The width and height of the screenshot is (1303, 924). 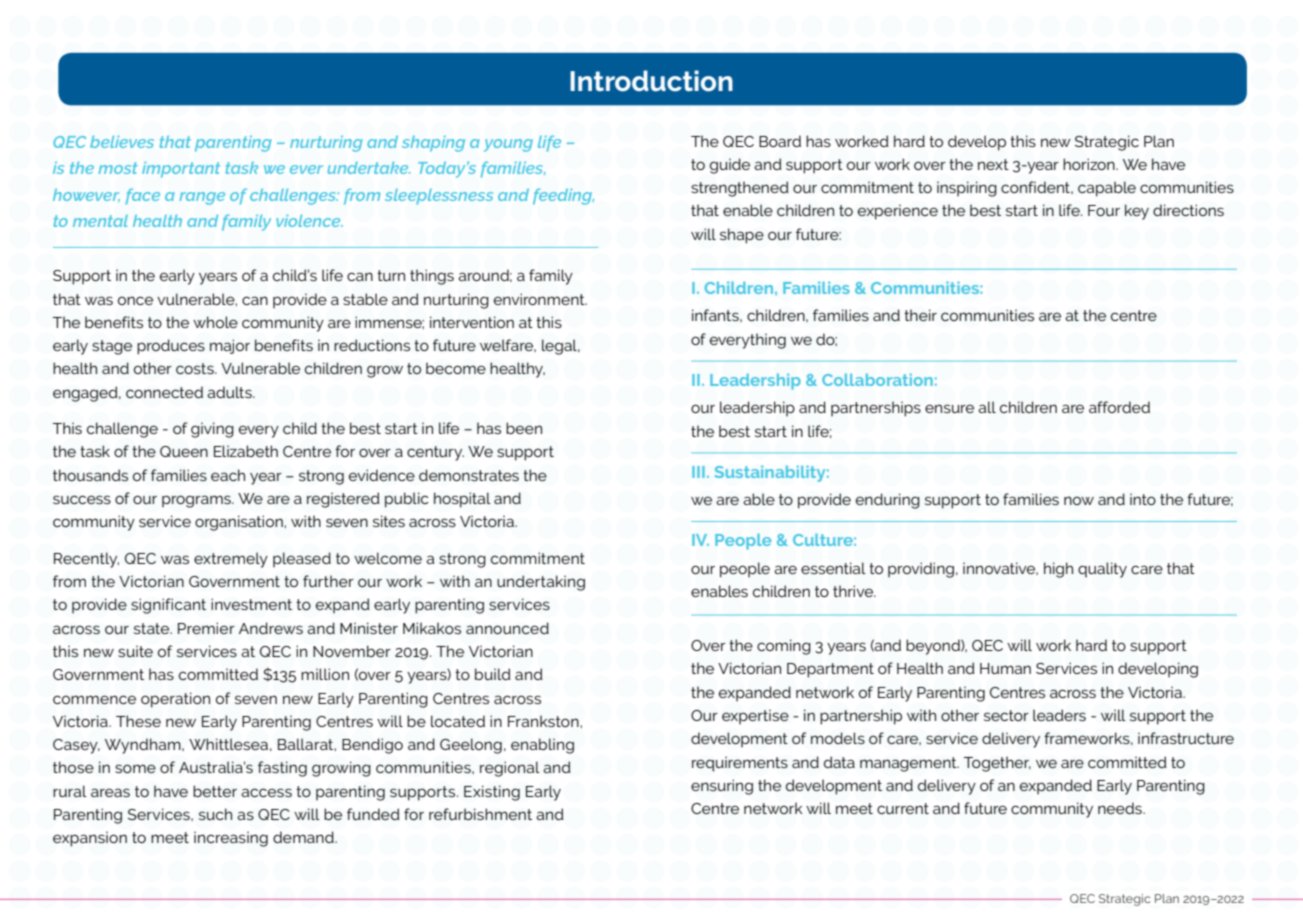 What do you see at coordinates (920, 315) in the screenshot?
I see `their` at bounding box center [920, 315].
